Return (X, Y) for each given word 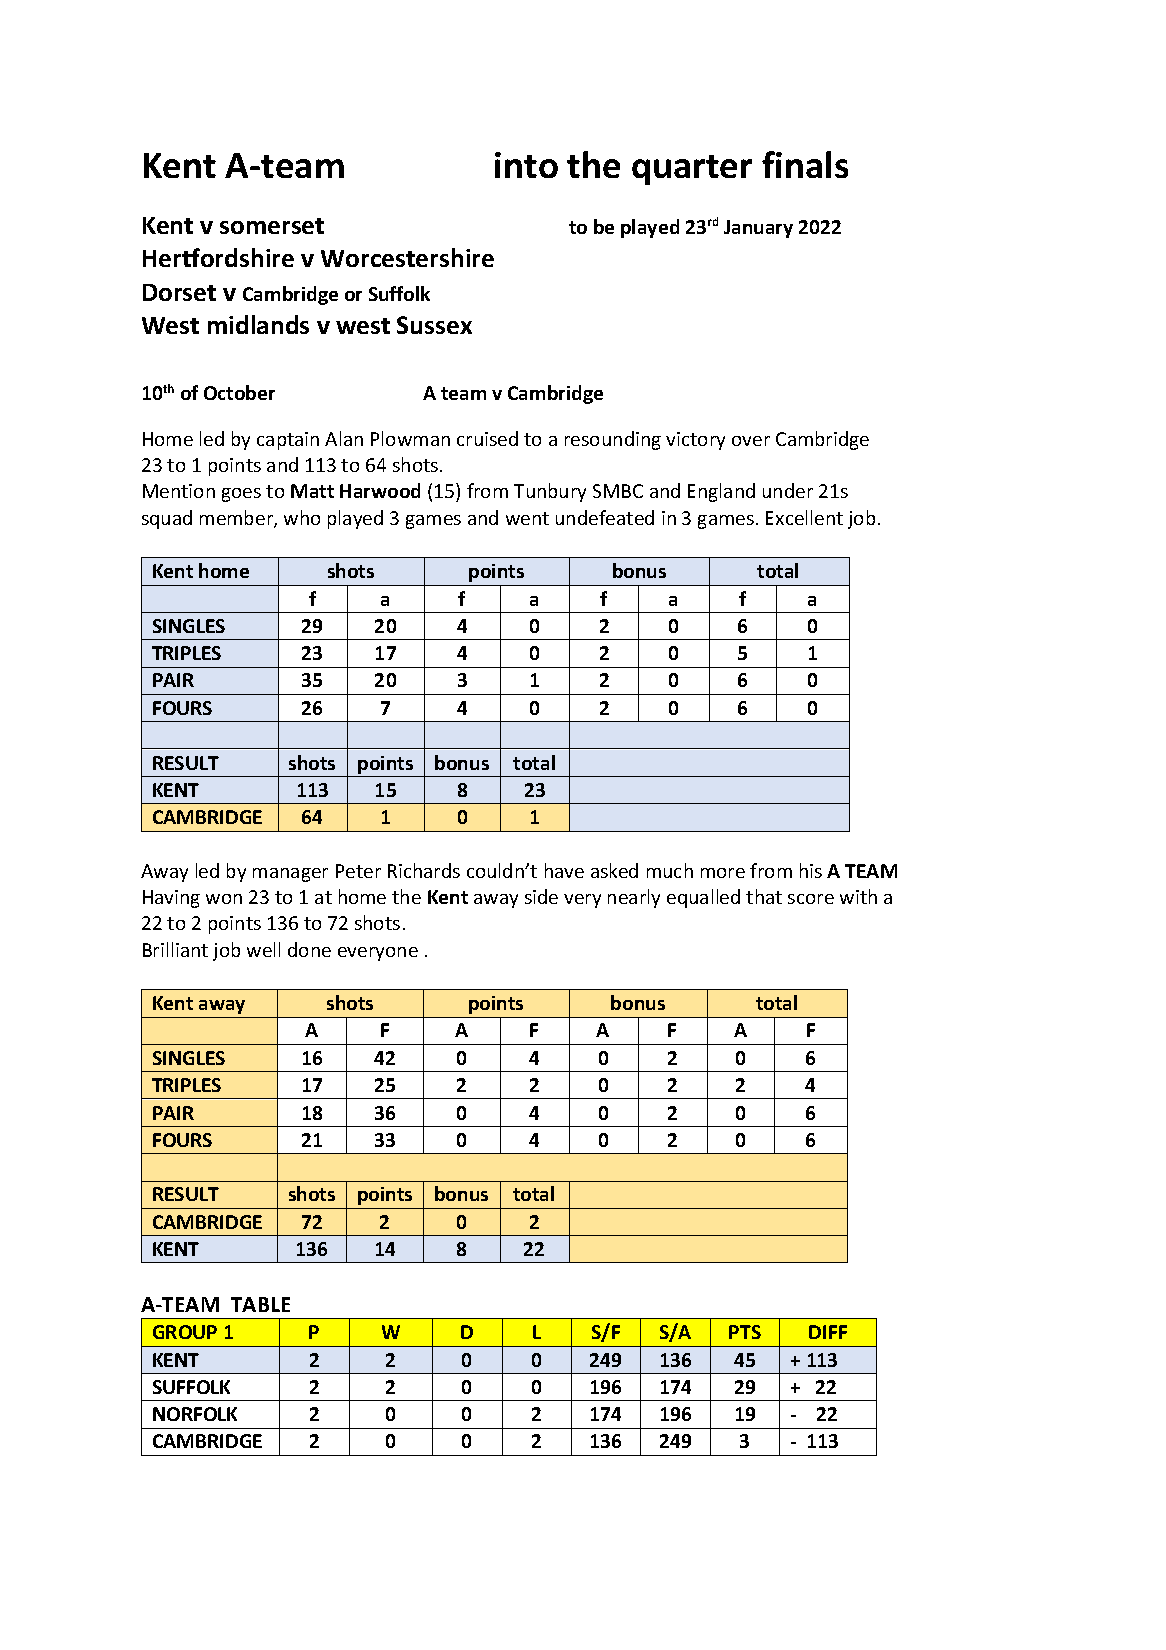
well (263, 949)
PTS (745, 1332)
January (758, 229)
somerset (272, 226)
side (541, 896)
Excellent (804, 517)
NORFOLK (195, 1414)
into (526, 165)
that (764, 896)
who (302, 517)
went (527, 518)
